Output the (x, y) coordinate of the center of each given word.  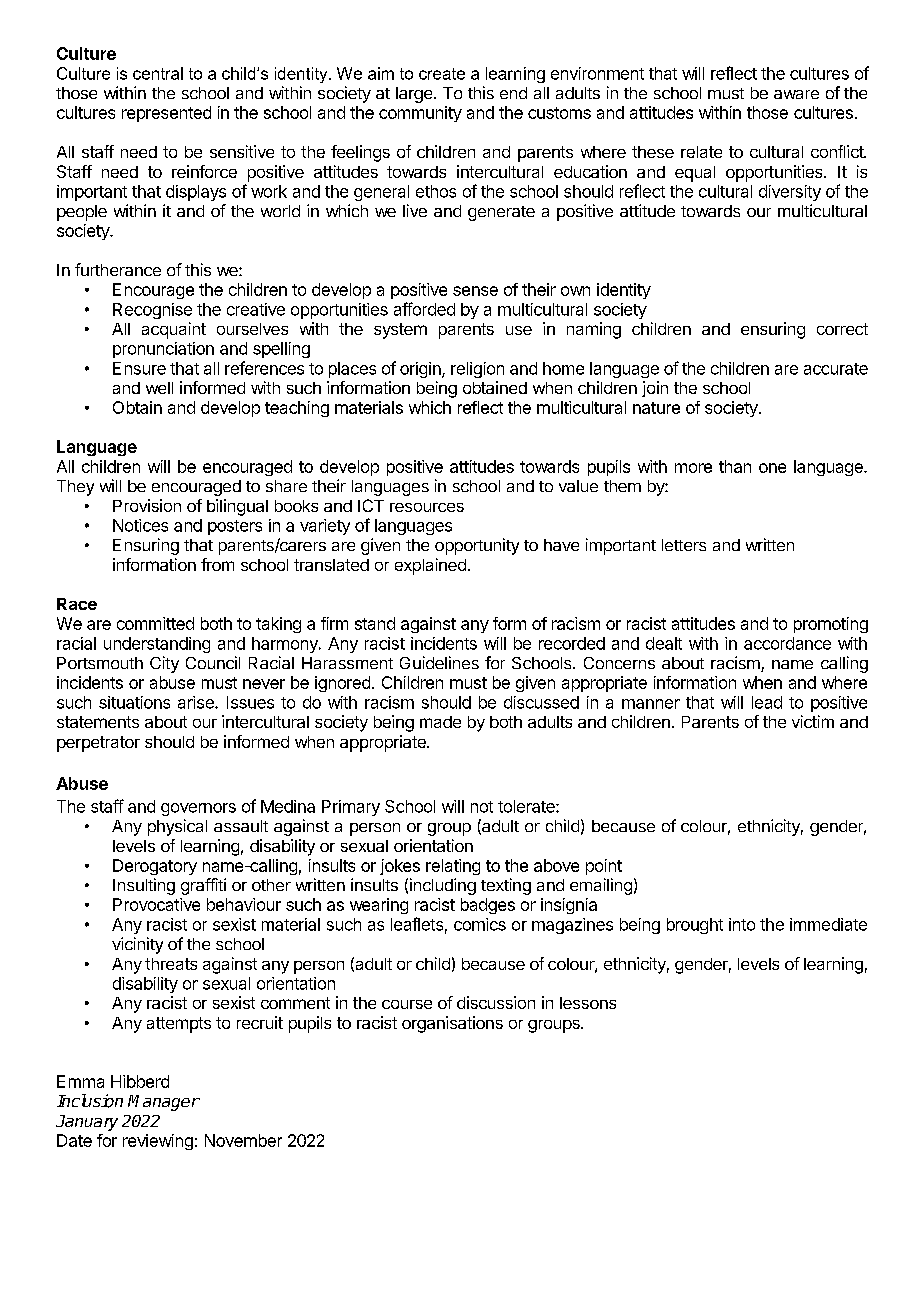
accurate (836, 369)
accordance (787, 643)
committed (155, 623)
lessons (588, 1003)
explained (430, 566)
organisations (452, 1024)
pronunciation (163, 350)
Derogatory (155, 867)
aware (796, 94)
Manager (164, 1103)
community (420, 114)
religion (477, 370)
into (742, 924)
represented (166, 114)
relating (453, 867)
